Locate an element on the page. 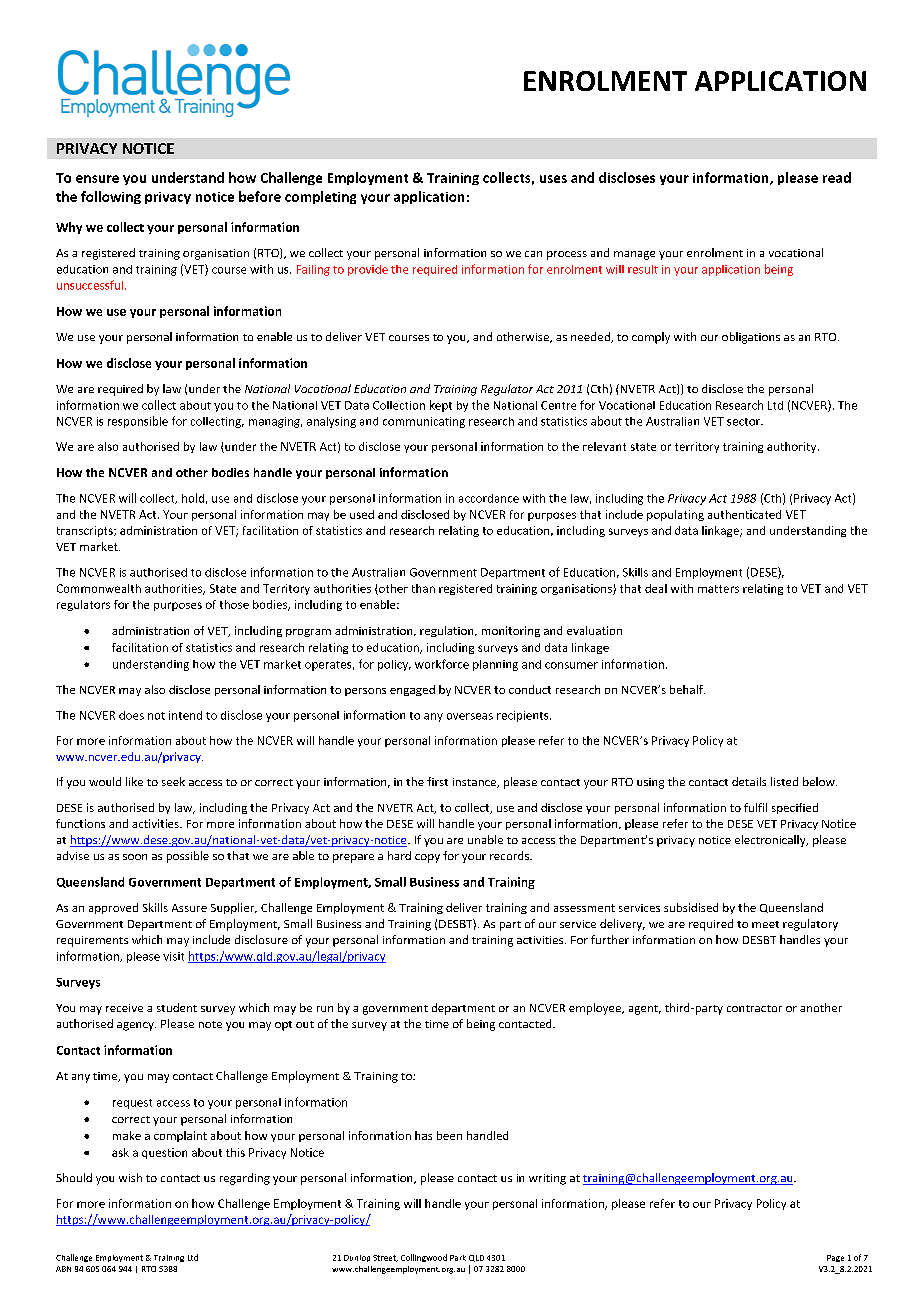 Image resolution: width=924 pixels, height=1308 pixels. accordance is located at coordinates (489, 498).
